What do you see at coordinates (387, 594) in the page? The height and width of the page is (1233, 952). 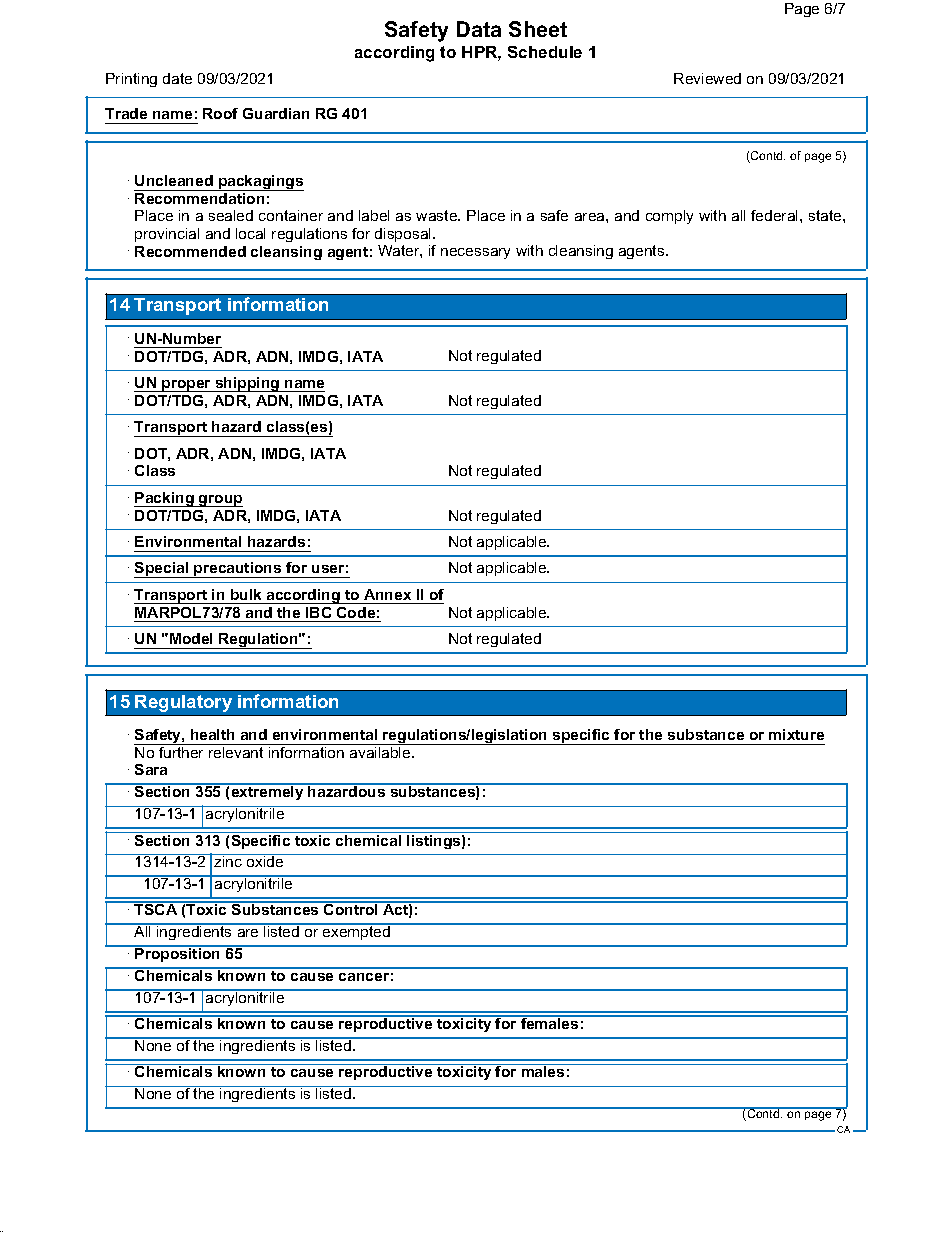 I see `Annex` at bounding box center [387, 594].
